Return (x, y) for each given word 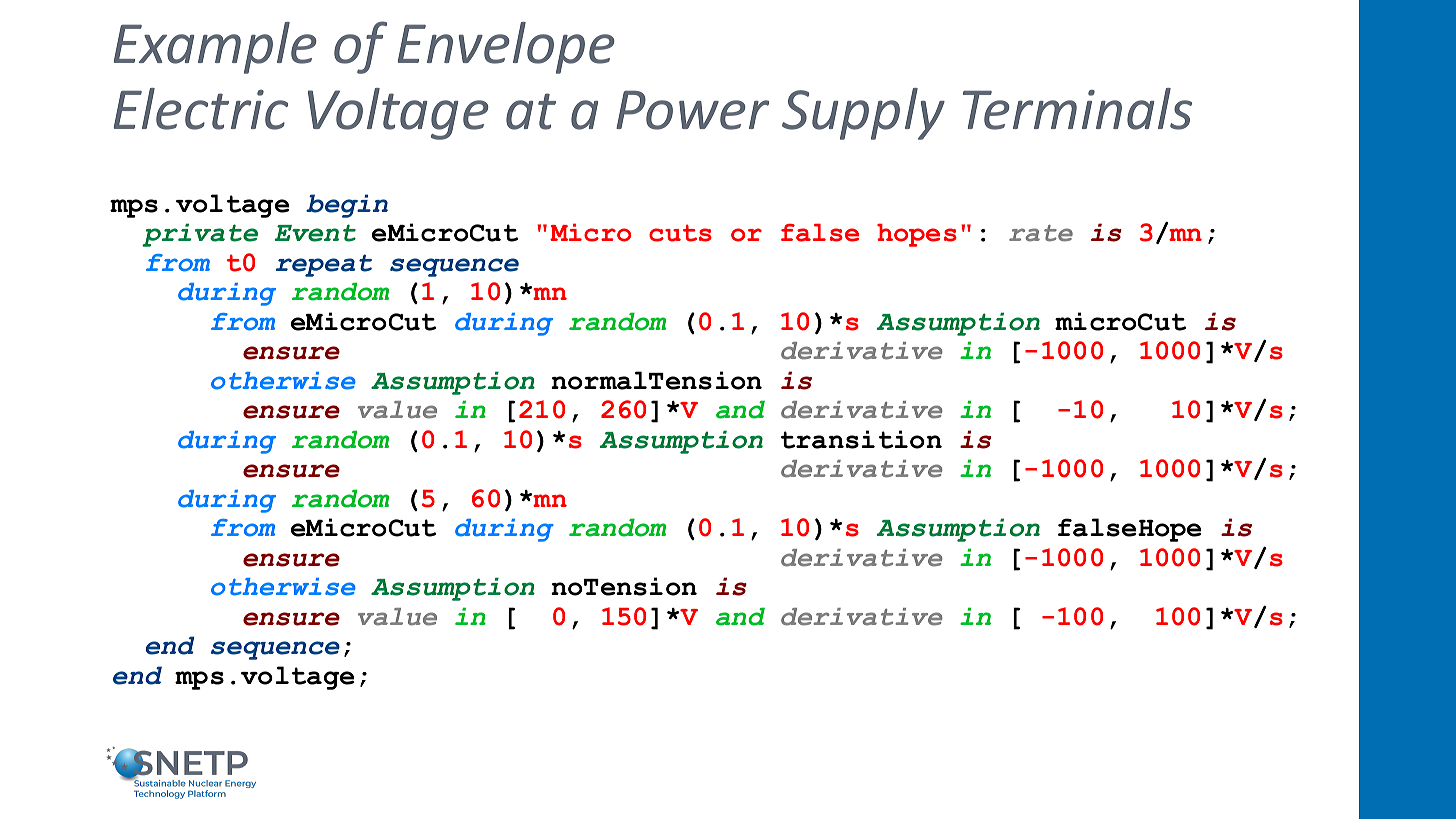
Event (315, 233)
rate (1041, 233)
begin (347, 206)
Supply (863, 114)
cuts (680, 233)
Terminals (1077, 109)
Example (215, 48)
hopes (917, 235)
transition (861, 439)
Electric (201, 109)
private (200, 235)
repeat (324, 265)
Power (692, 110)
